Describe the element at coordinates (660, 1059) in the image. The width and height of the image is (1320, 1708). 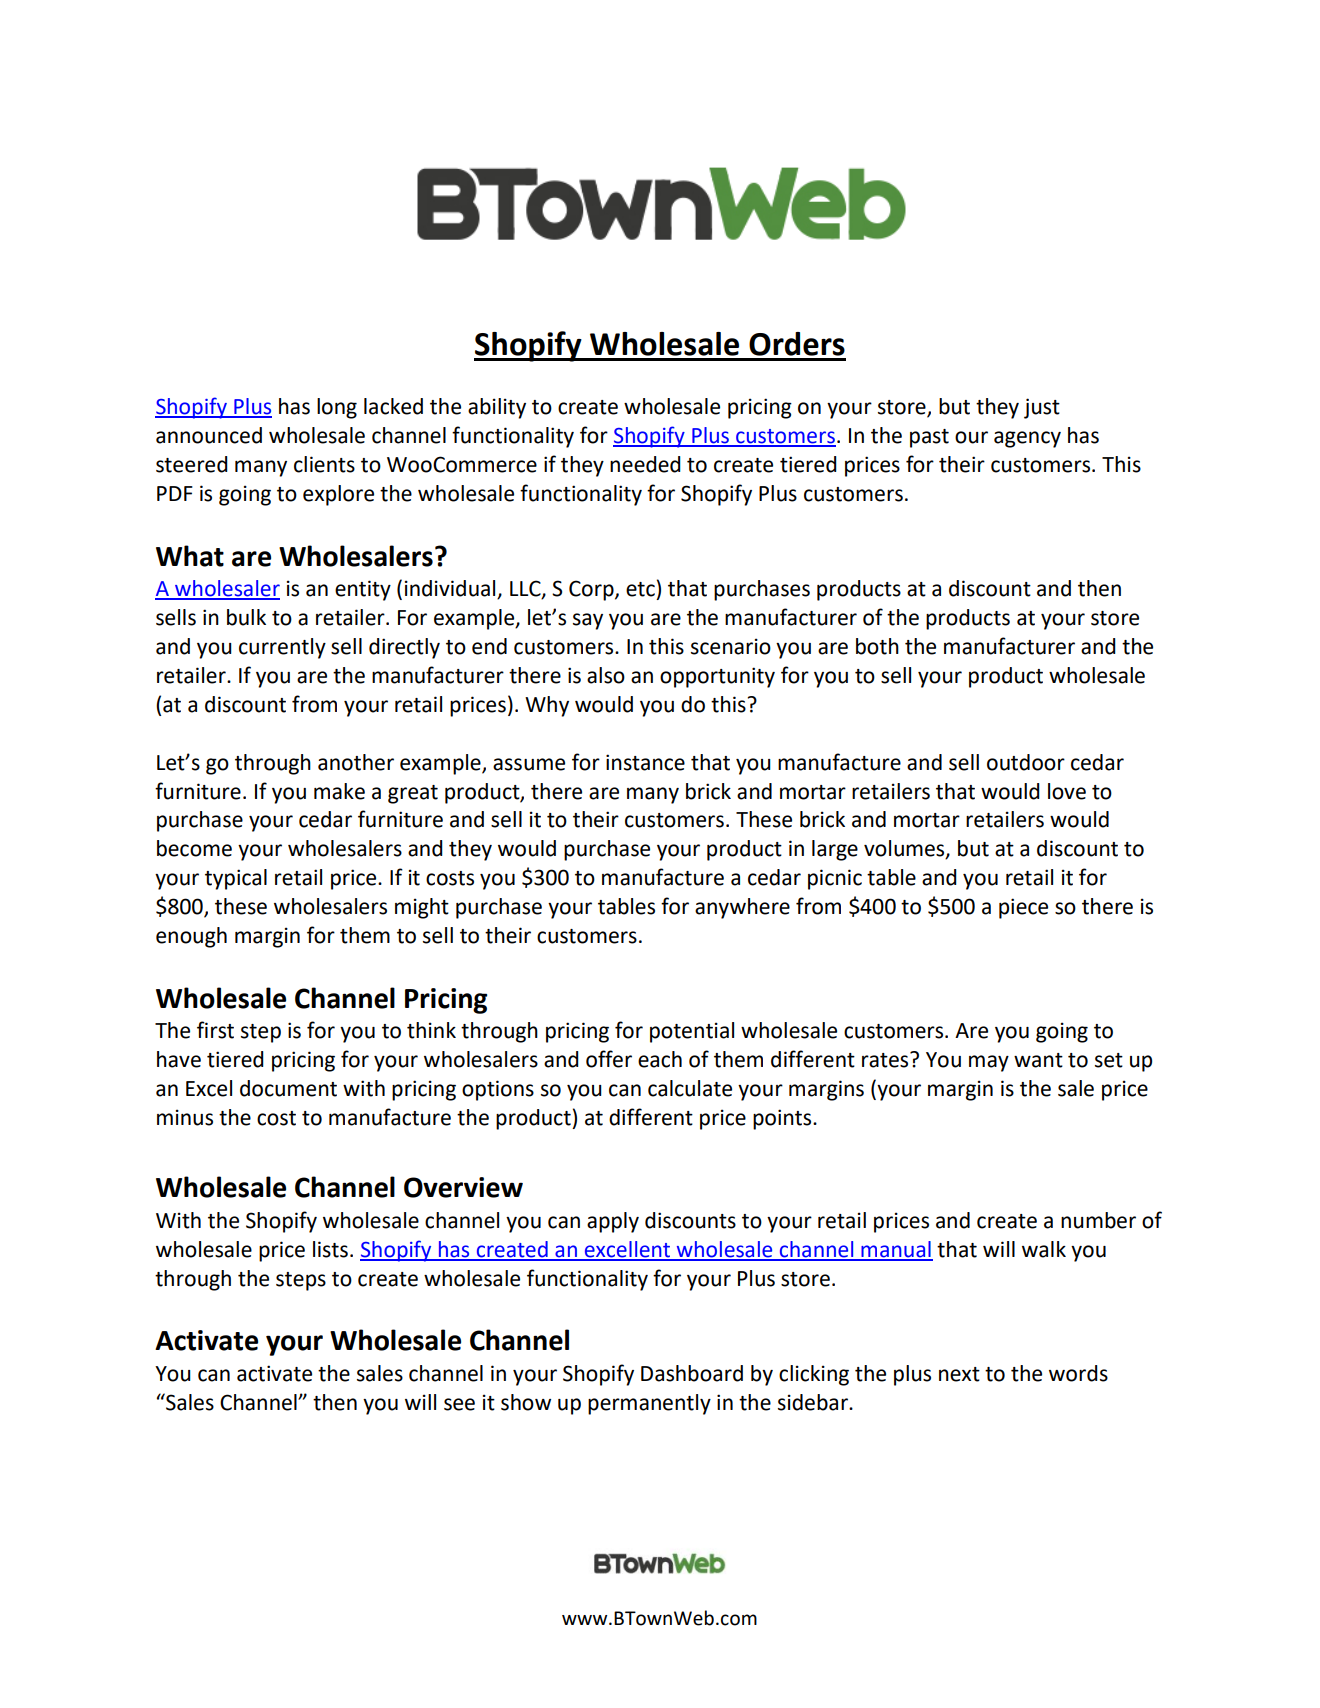
I see `each` at that location.
